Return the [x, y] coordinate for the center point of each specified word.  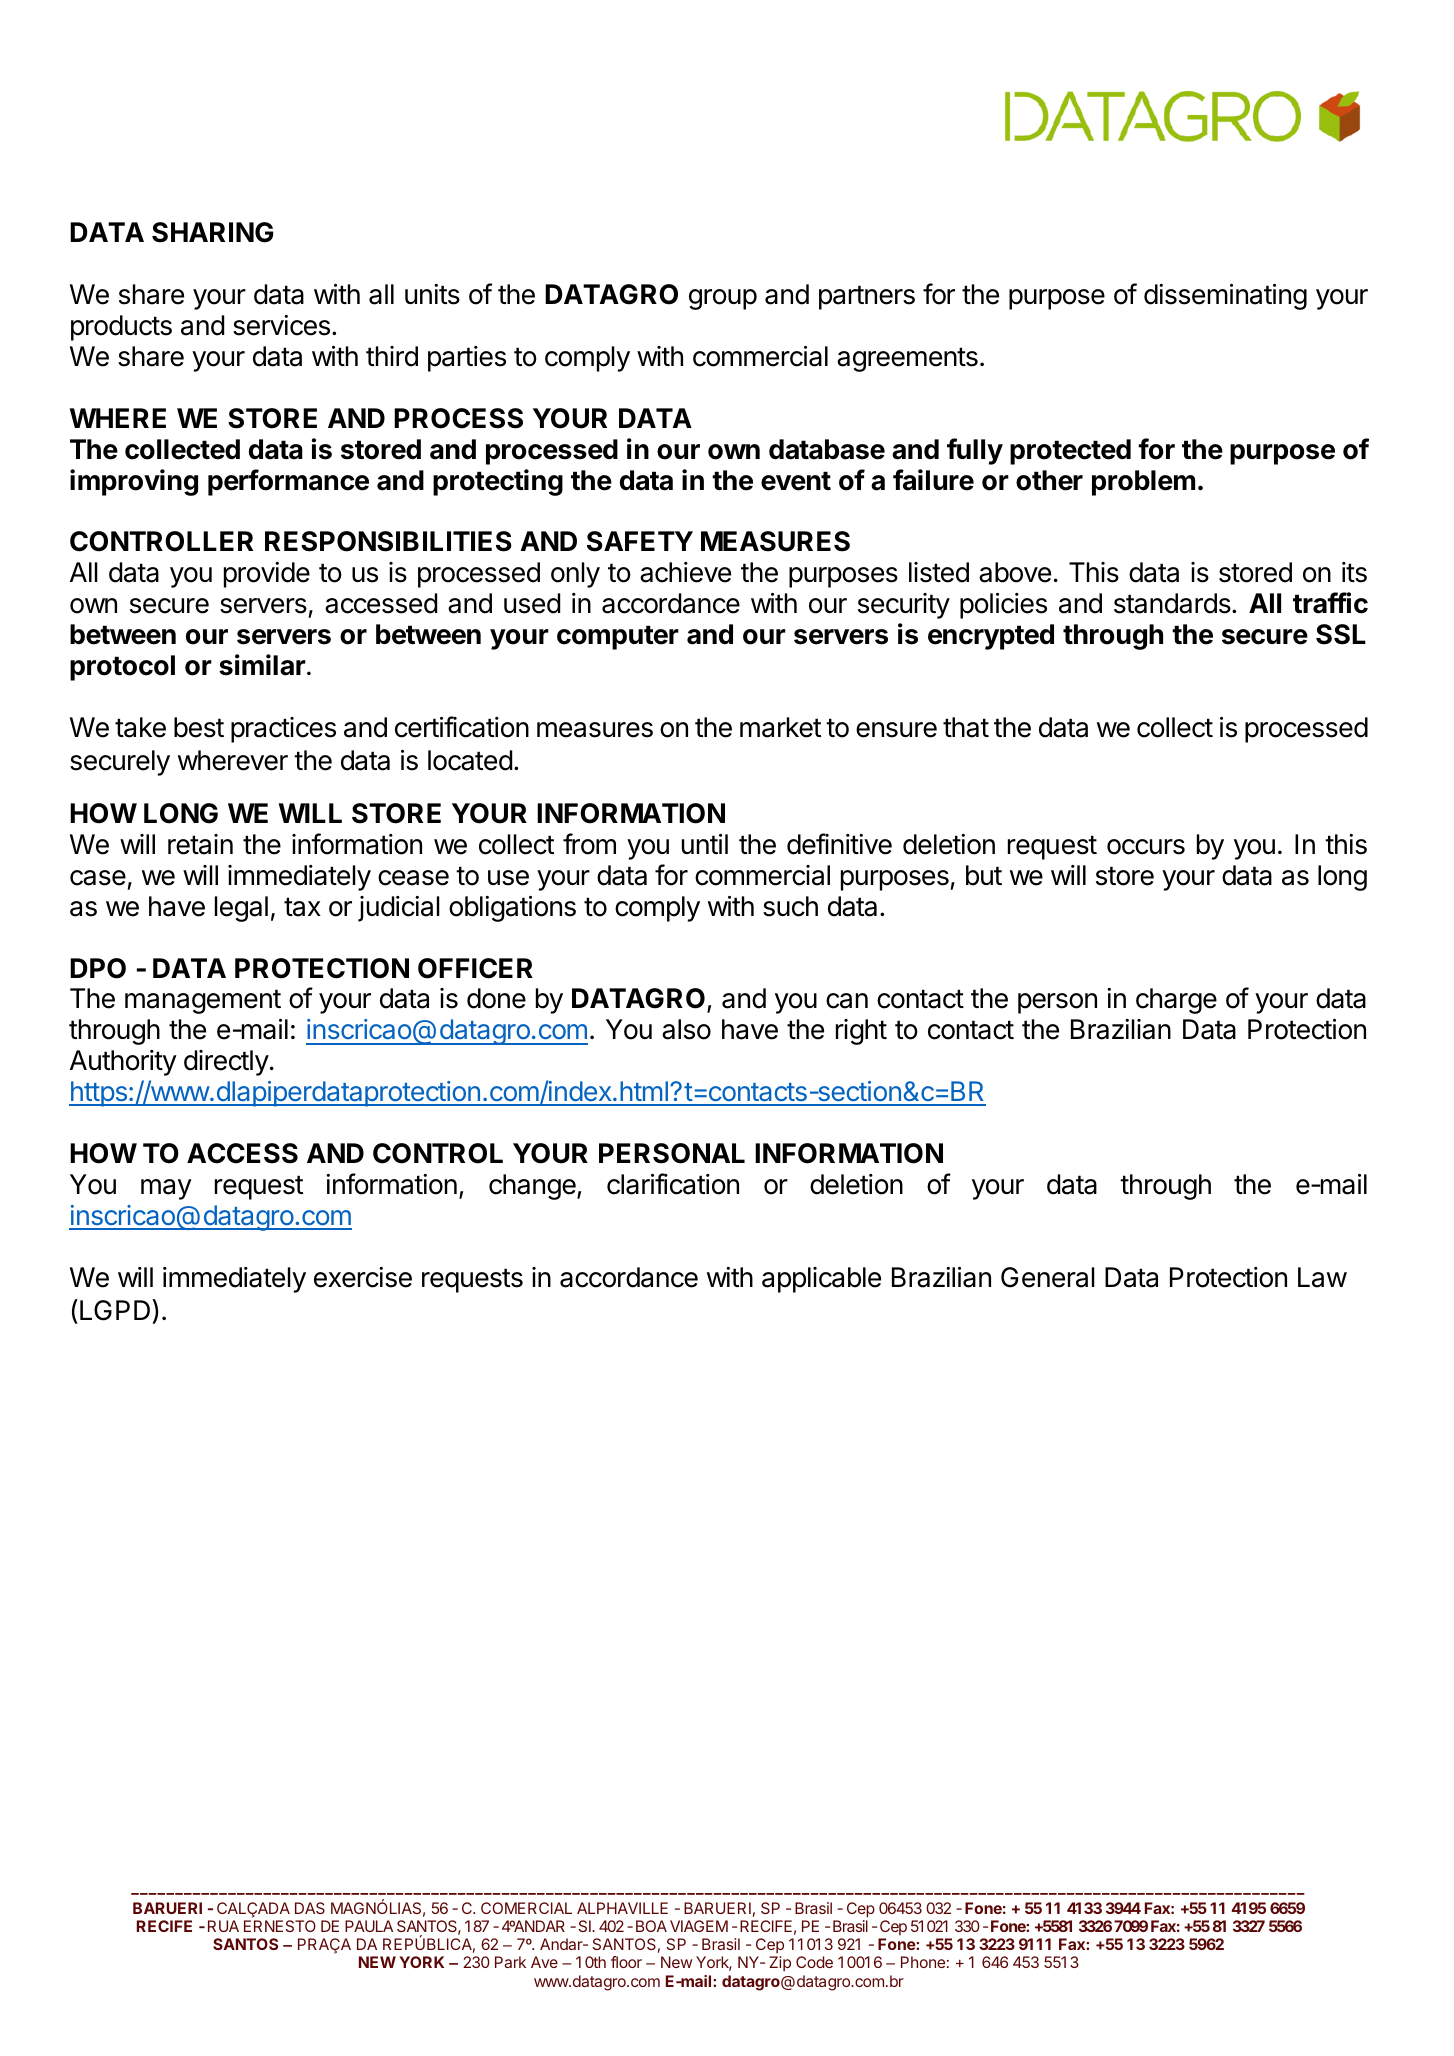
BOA [651, 1926]
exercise [363, 1277]
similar [262, 665]
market [780, 727]
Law [1322, 1277]
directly [226, 1063]
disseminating [1225, 297]
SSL [1341, 634]
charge [1176, 1001]
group [723, 299]
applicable [821, 1280]
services [281, 325]
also [686, 1029]
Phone [923, 1962]
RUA [223, 1926]
